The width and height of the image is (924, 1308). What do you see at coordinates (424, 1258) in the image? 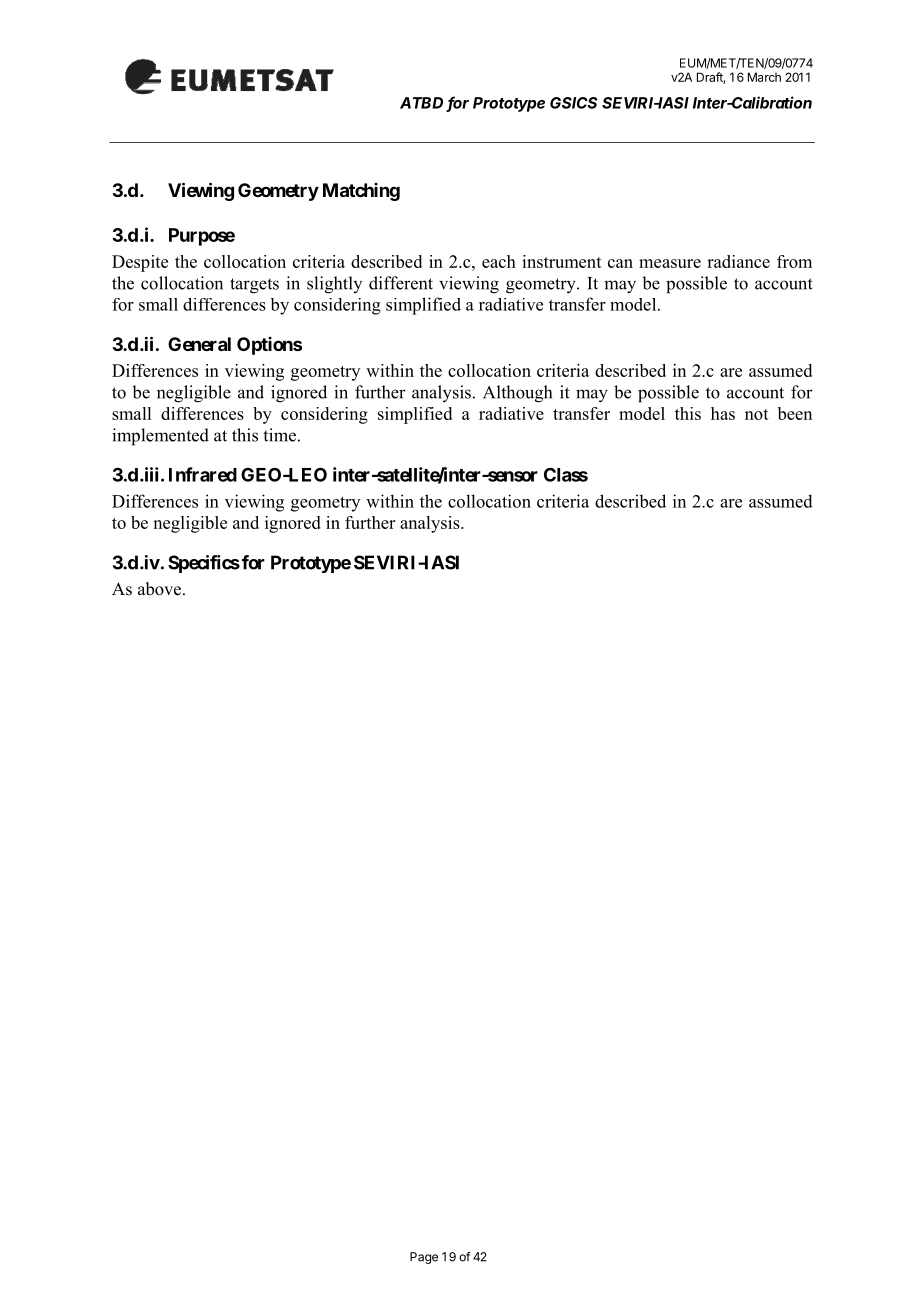
I see `Page` at bounding box center [424, 1258].
